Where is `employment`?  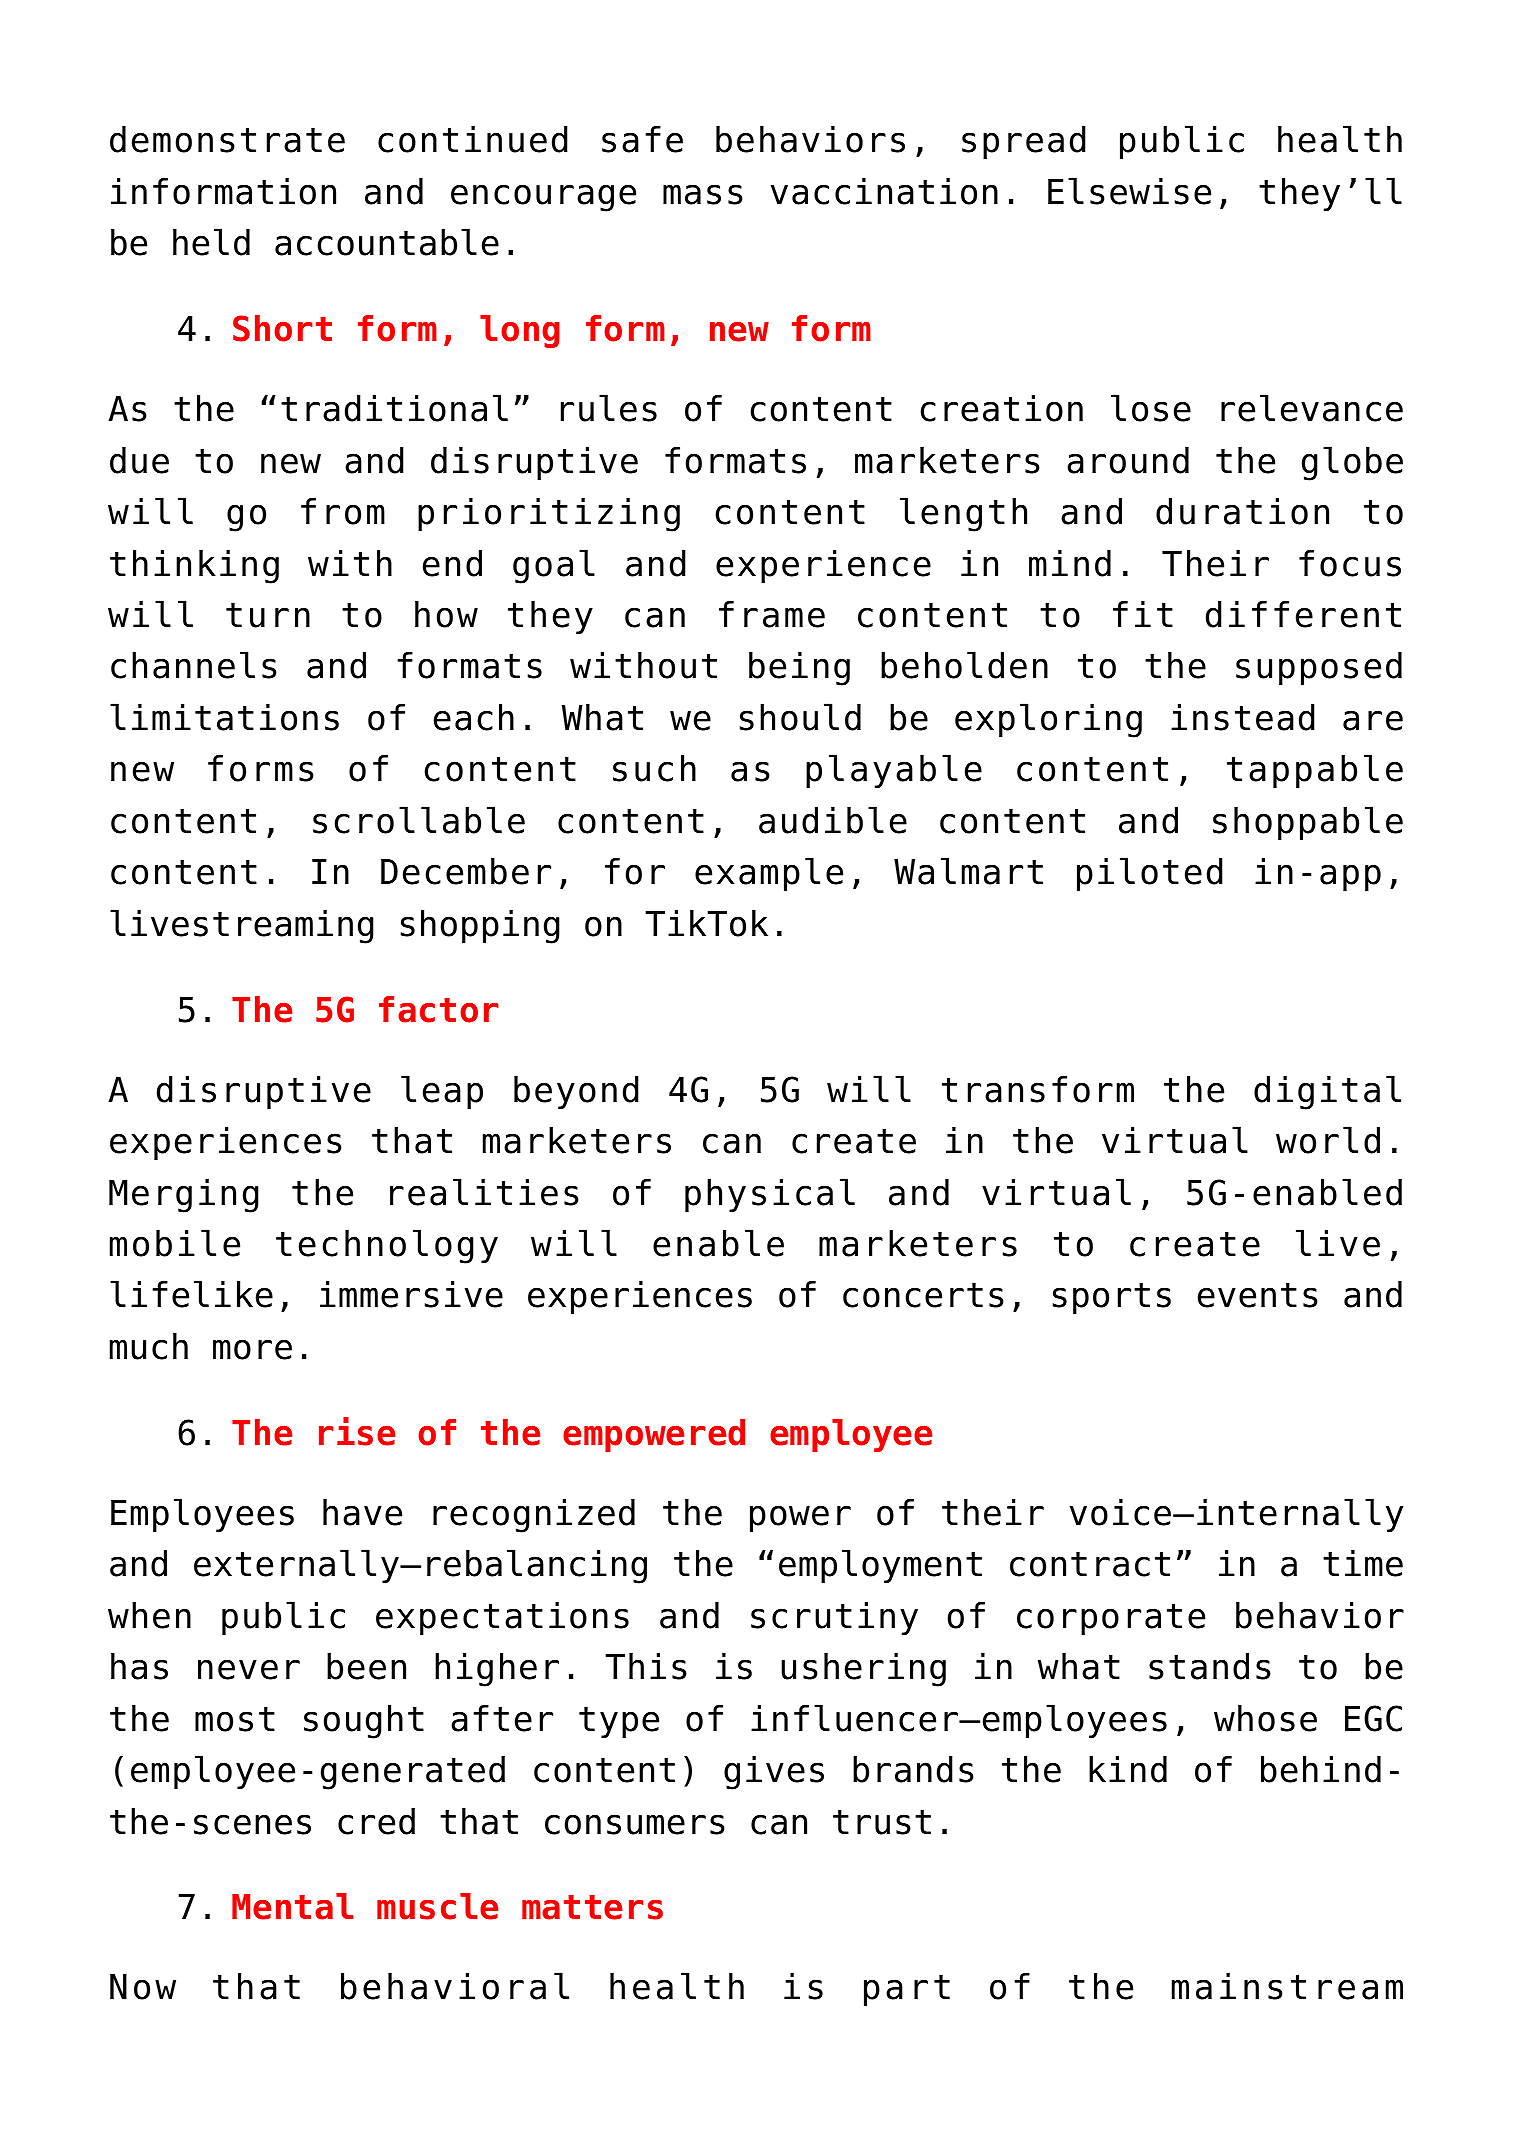
employment is located at coordinates (880, 1566).
